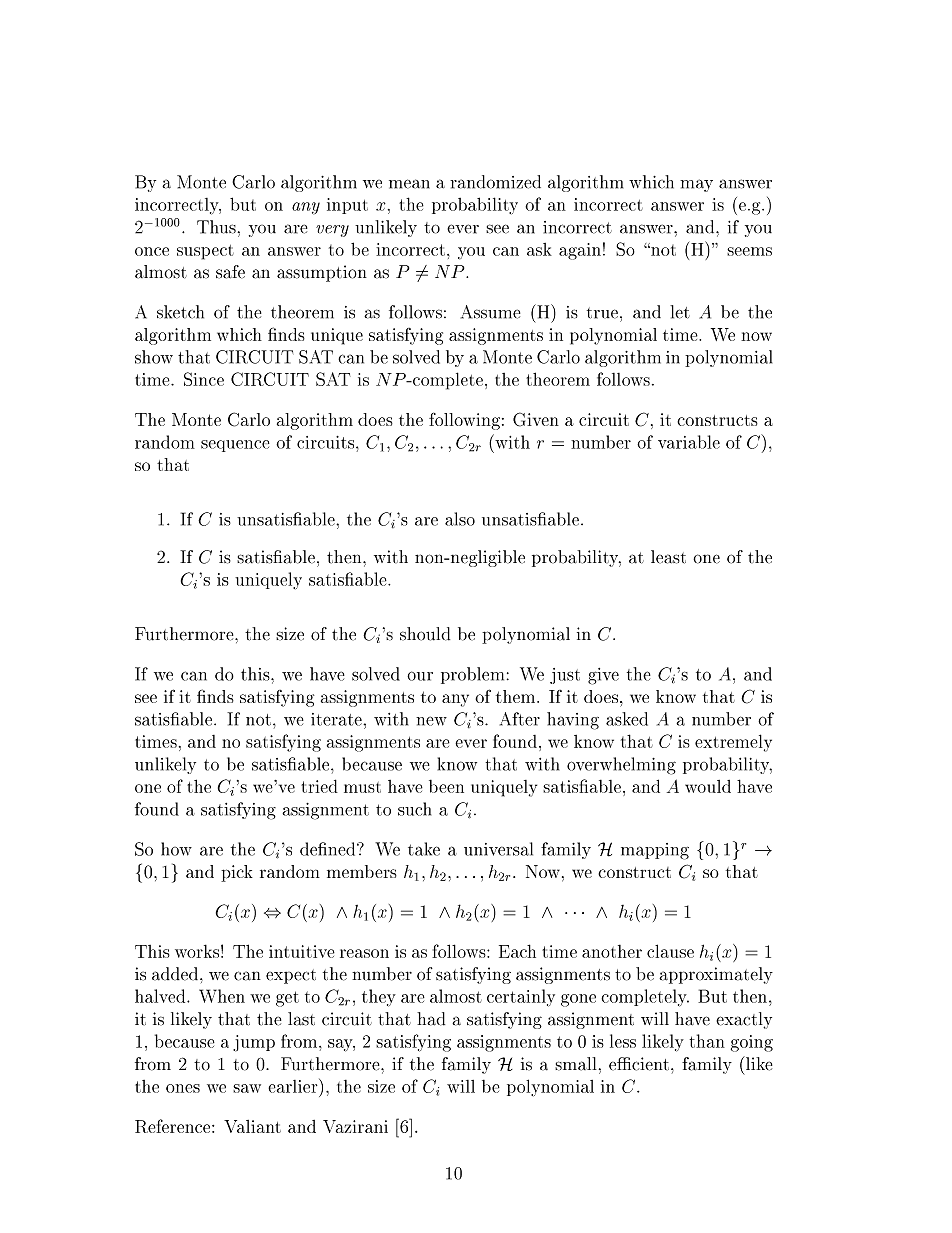 The width and height of the image is (952, 1233). Describe the element at coordinates (217, 227) in the image. I see `Thus` at that location.
